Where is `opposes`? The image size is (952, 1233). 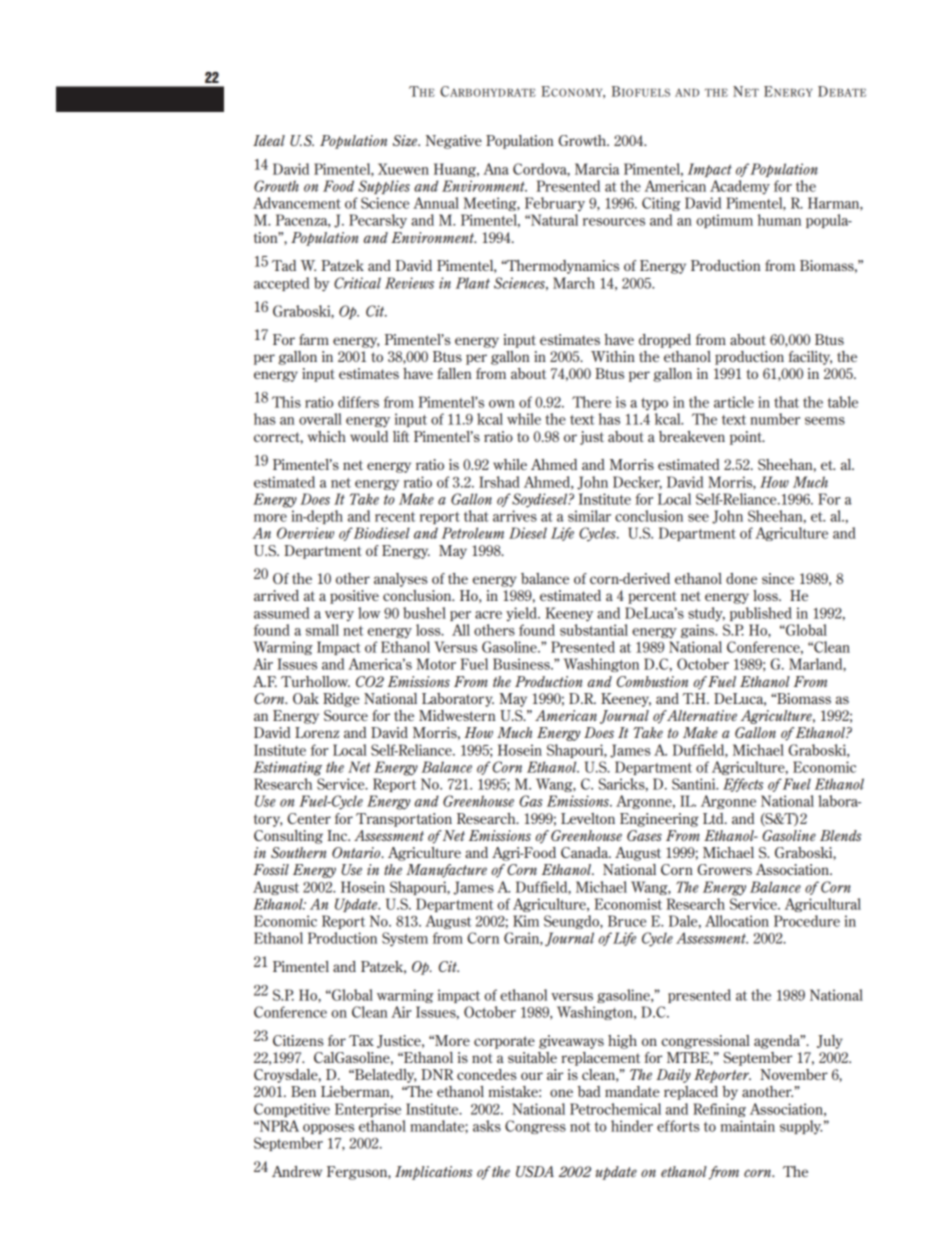 opposes is located at coordinates (328, 1129).
